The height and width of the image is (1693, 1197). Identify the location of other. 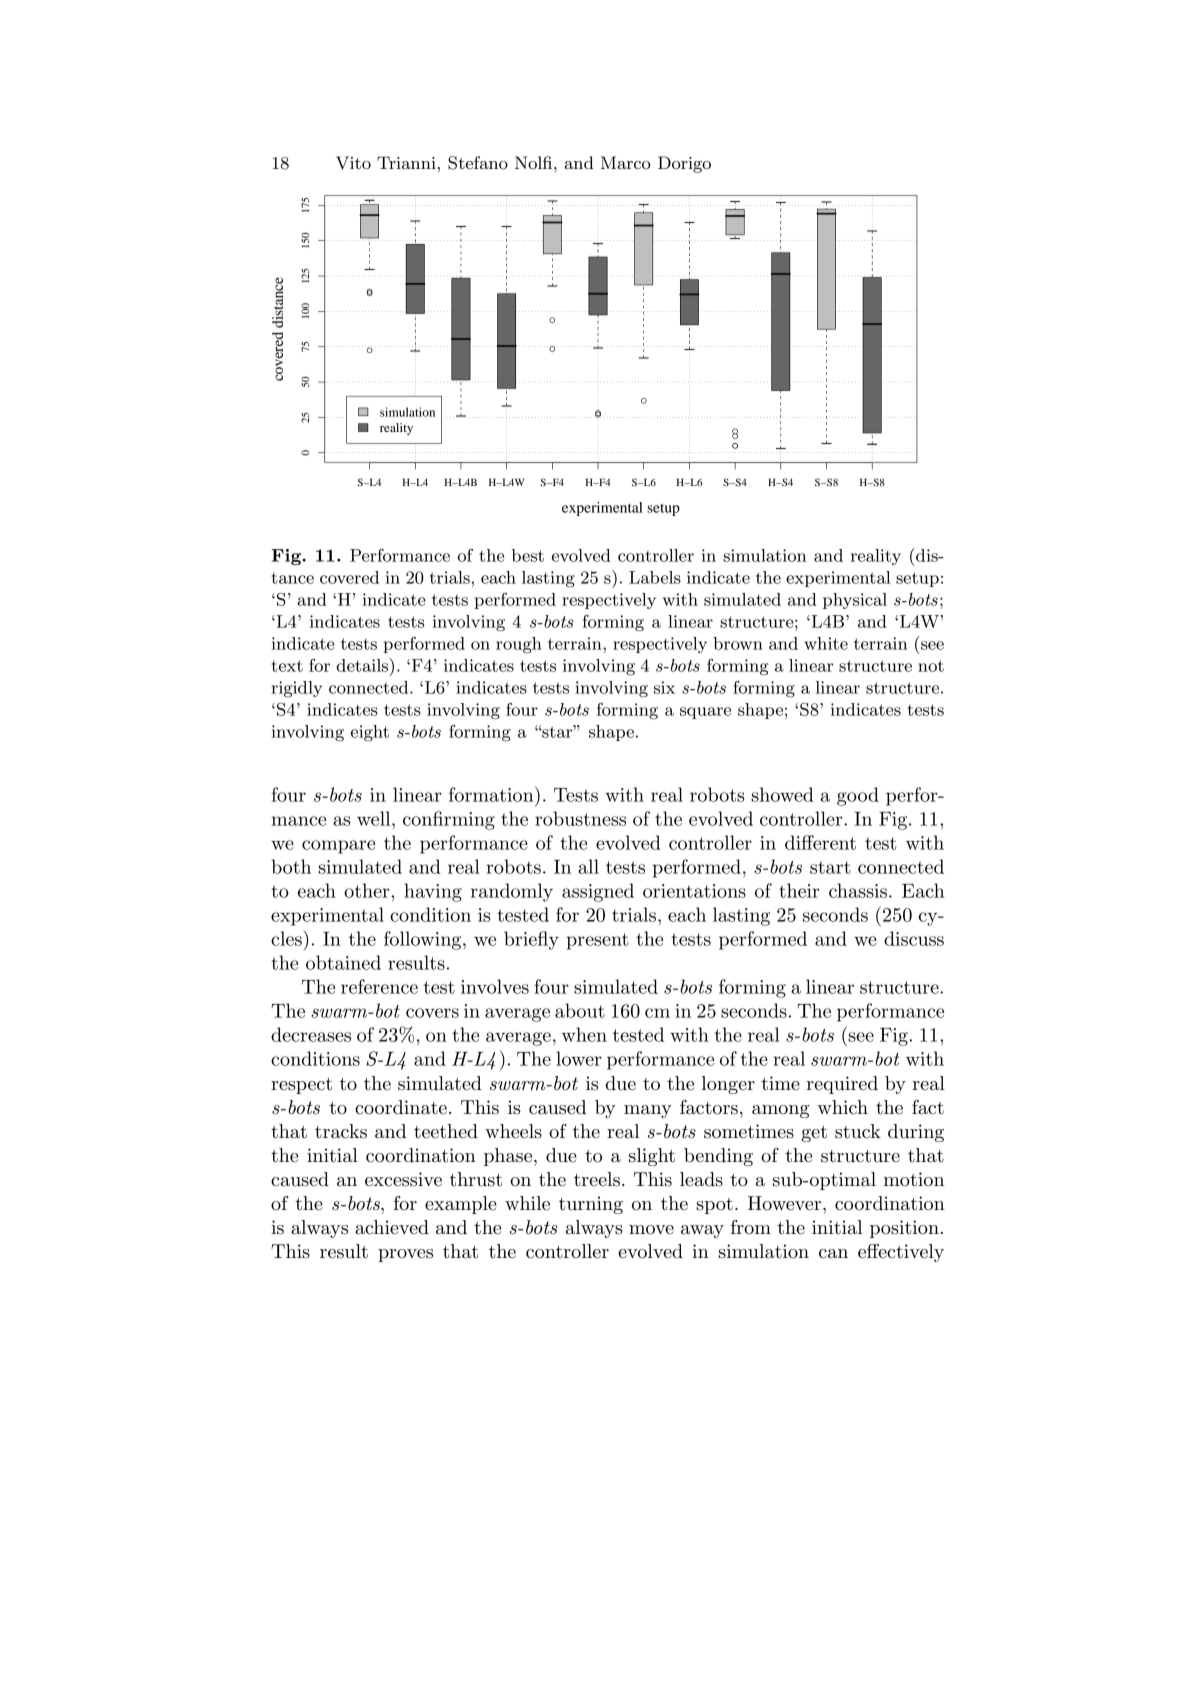
(368, 890).
